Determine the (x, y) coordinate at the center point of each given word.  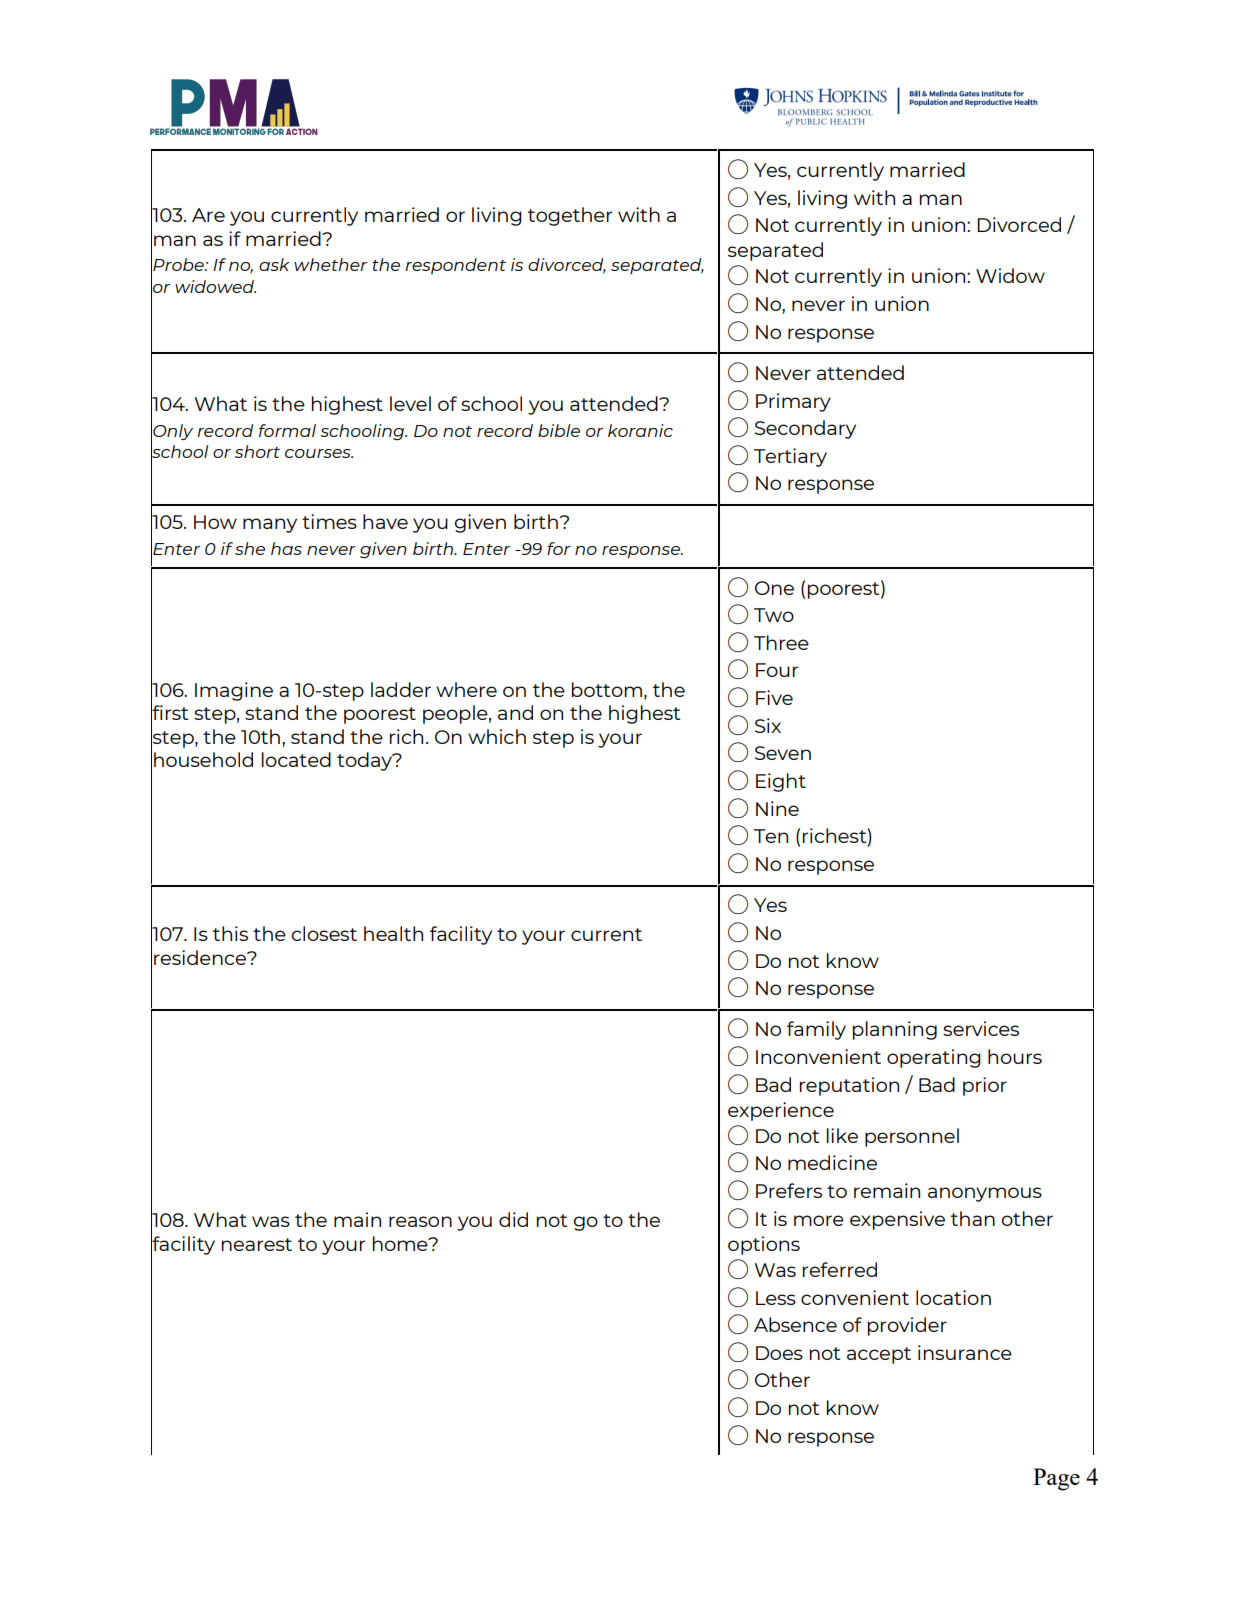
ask (274, 264)
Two (774, 615)
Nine (777, 808)
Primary (793, 402)
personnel (912, 1137)
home (401, 1243)
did (513, 1219)
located (296, 759)
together (570, 216)
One (774, 588)
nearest (257, 1244)
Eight (781, 782)
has (286, 548)
